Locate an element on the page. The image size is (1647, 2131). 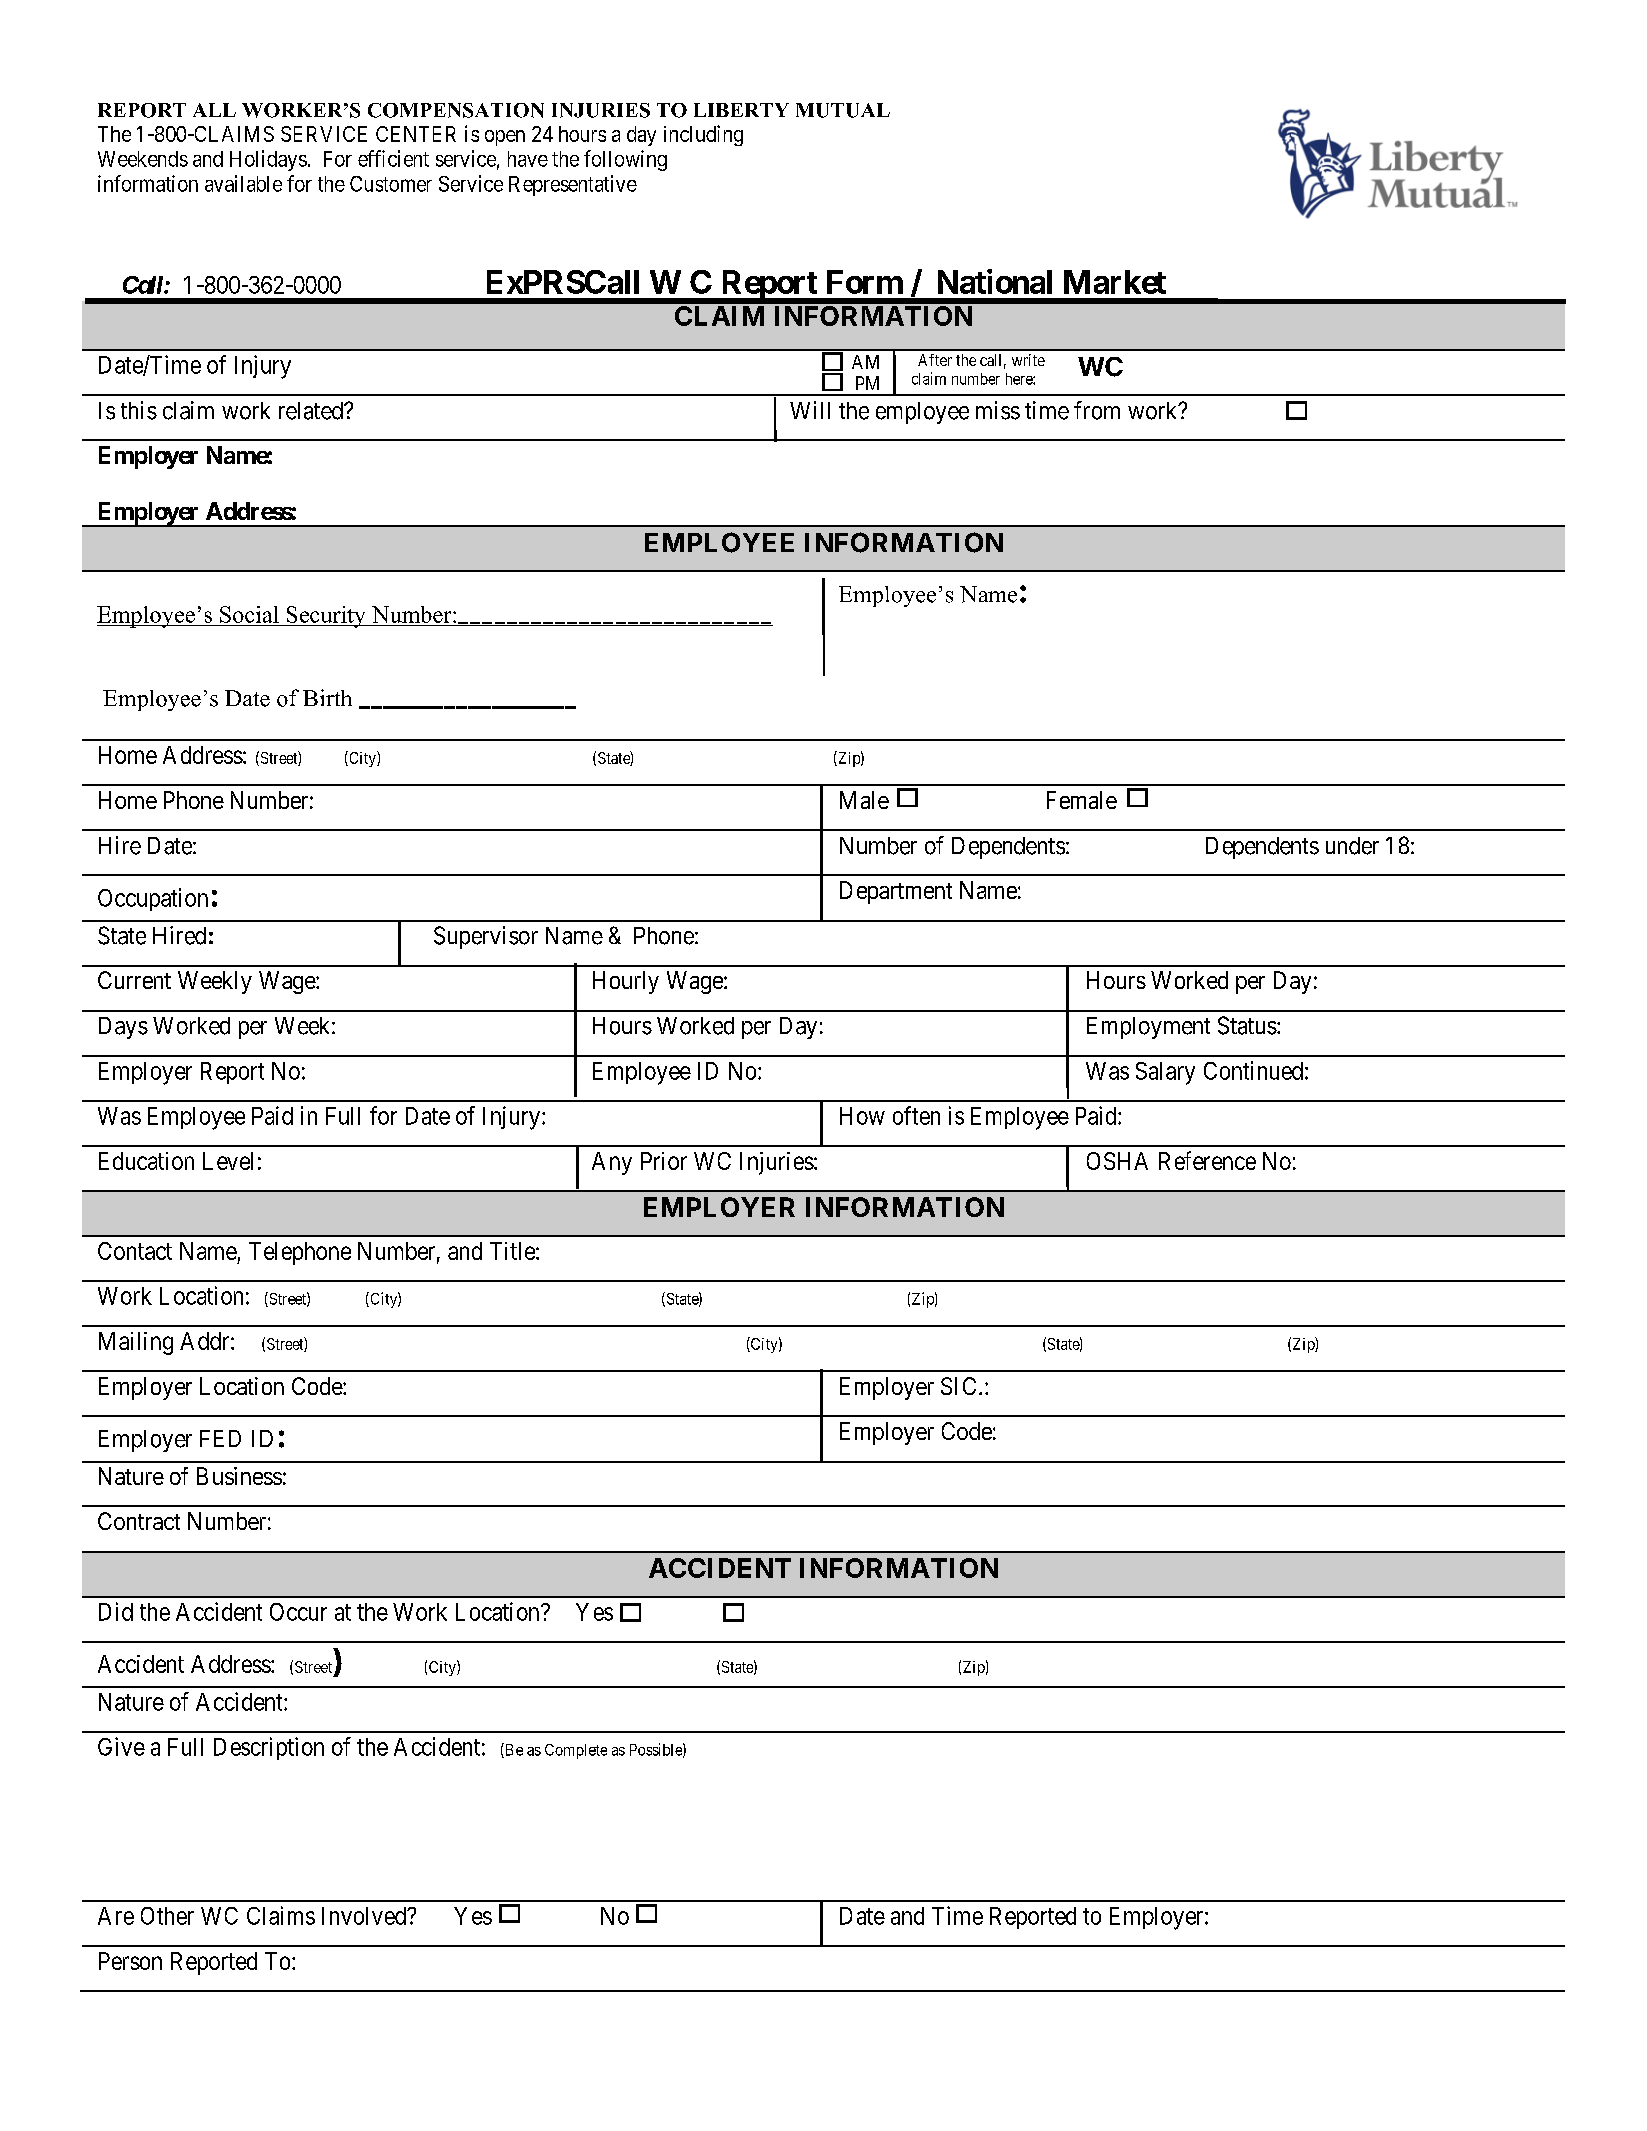
Other is located at coordinates (167, 1916).
